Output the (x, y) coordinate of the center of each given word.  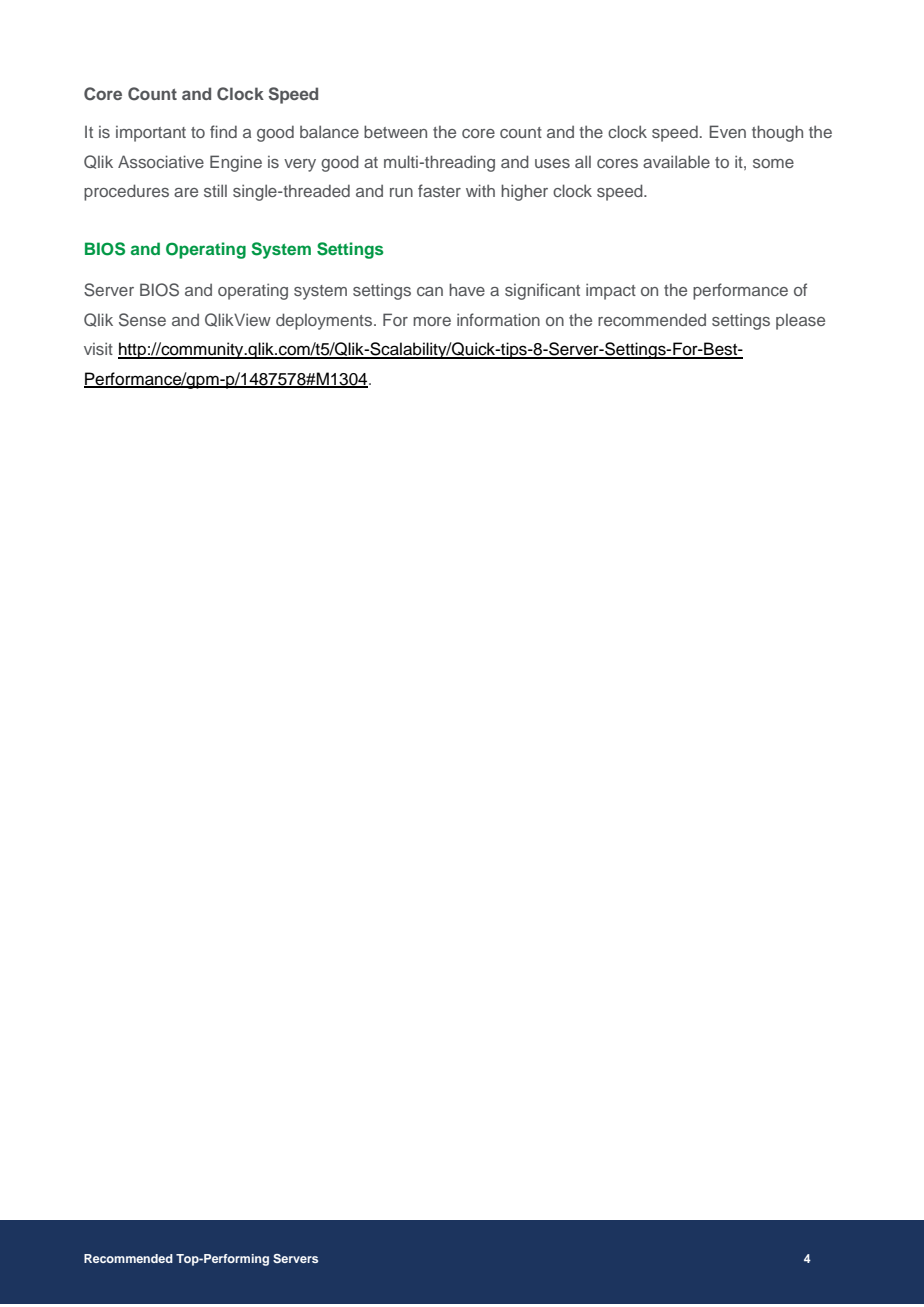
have (467, 289)
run (401, 192)
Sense (142, 320)
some (773, 163)
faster (439, 190)
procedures (126, 192)
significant (542, 291)
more (432, 321)
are (186, 192)
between (395, 131)
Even (727, 131)
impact (611, 291)
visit (98, 348)
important (151, 134)
